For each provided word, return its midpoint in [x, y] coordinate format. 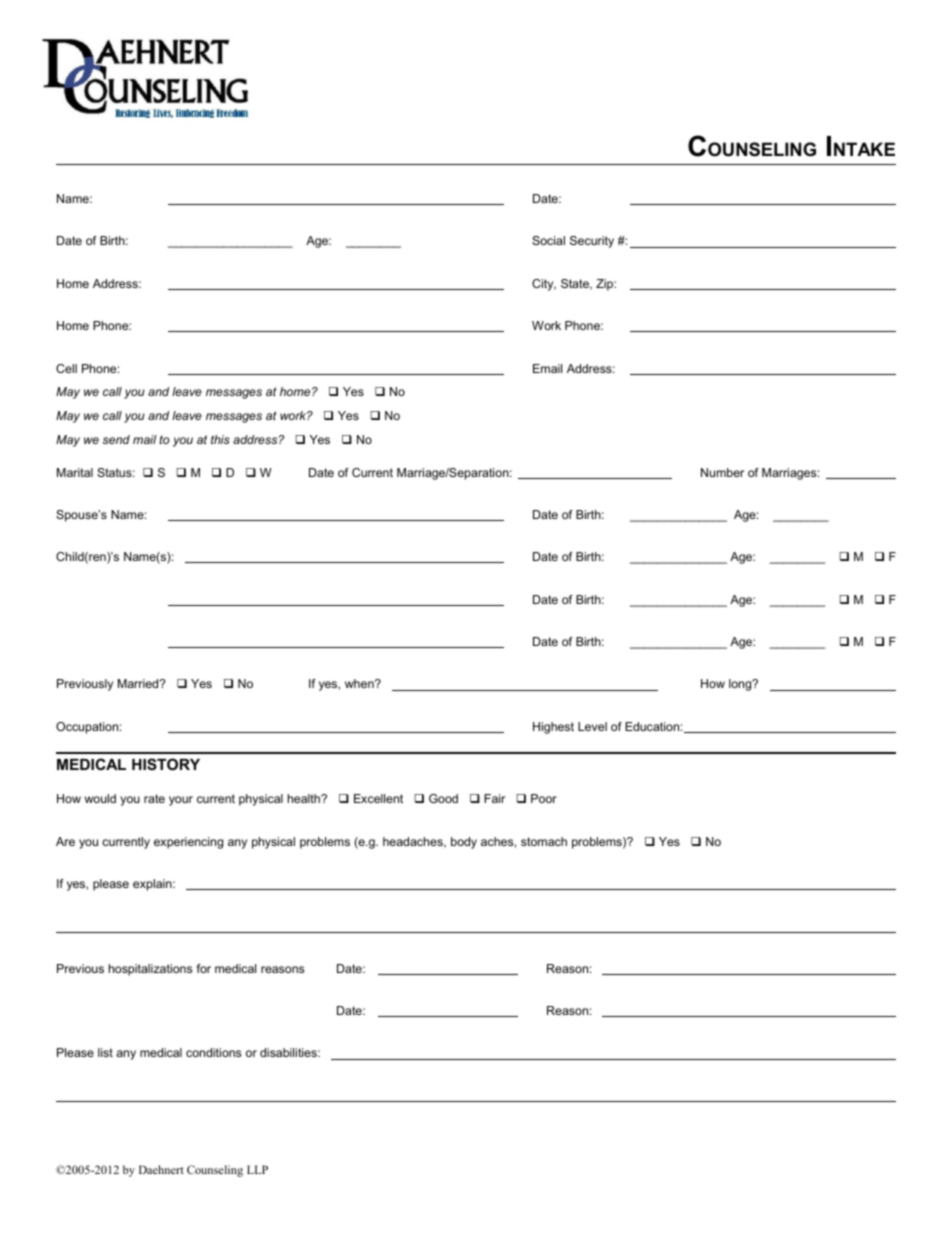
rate [154, 798]
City [544, 285]
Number [722, 472]
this [220, 439]
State [576, 284]
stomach [544, 841]
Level [592, 726]
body [464, 843]
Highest [553, 728]
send [116, 439]
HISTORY [166, 764]
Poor [544, 798]
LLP [257, 1169]
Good [443, 798]
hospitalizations [150, 970]
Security [592, 242]
